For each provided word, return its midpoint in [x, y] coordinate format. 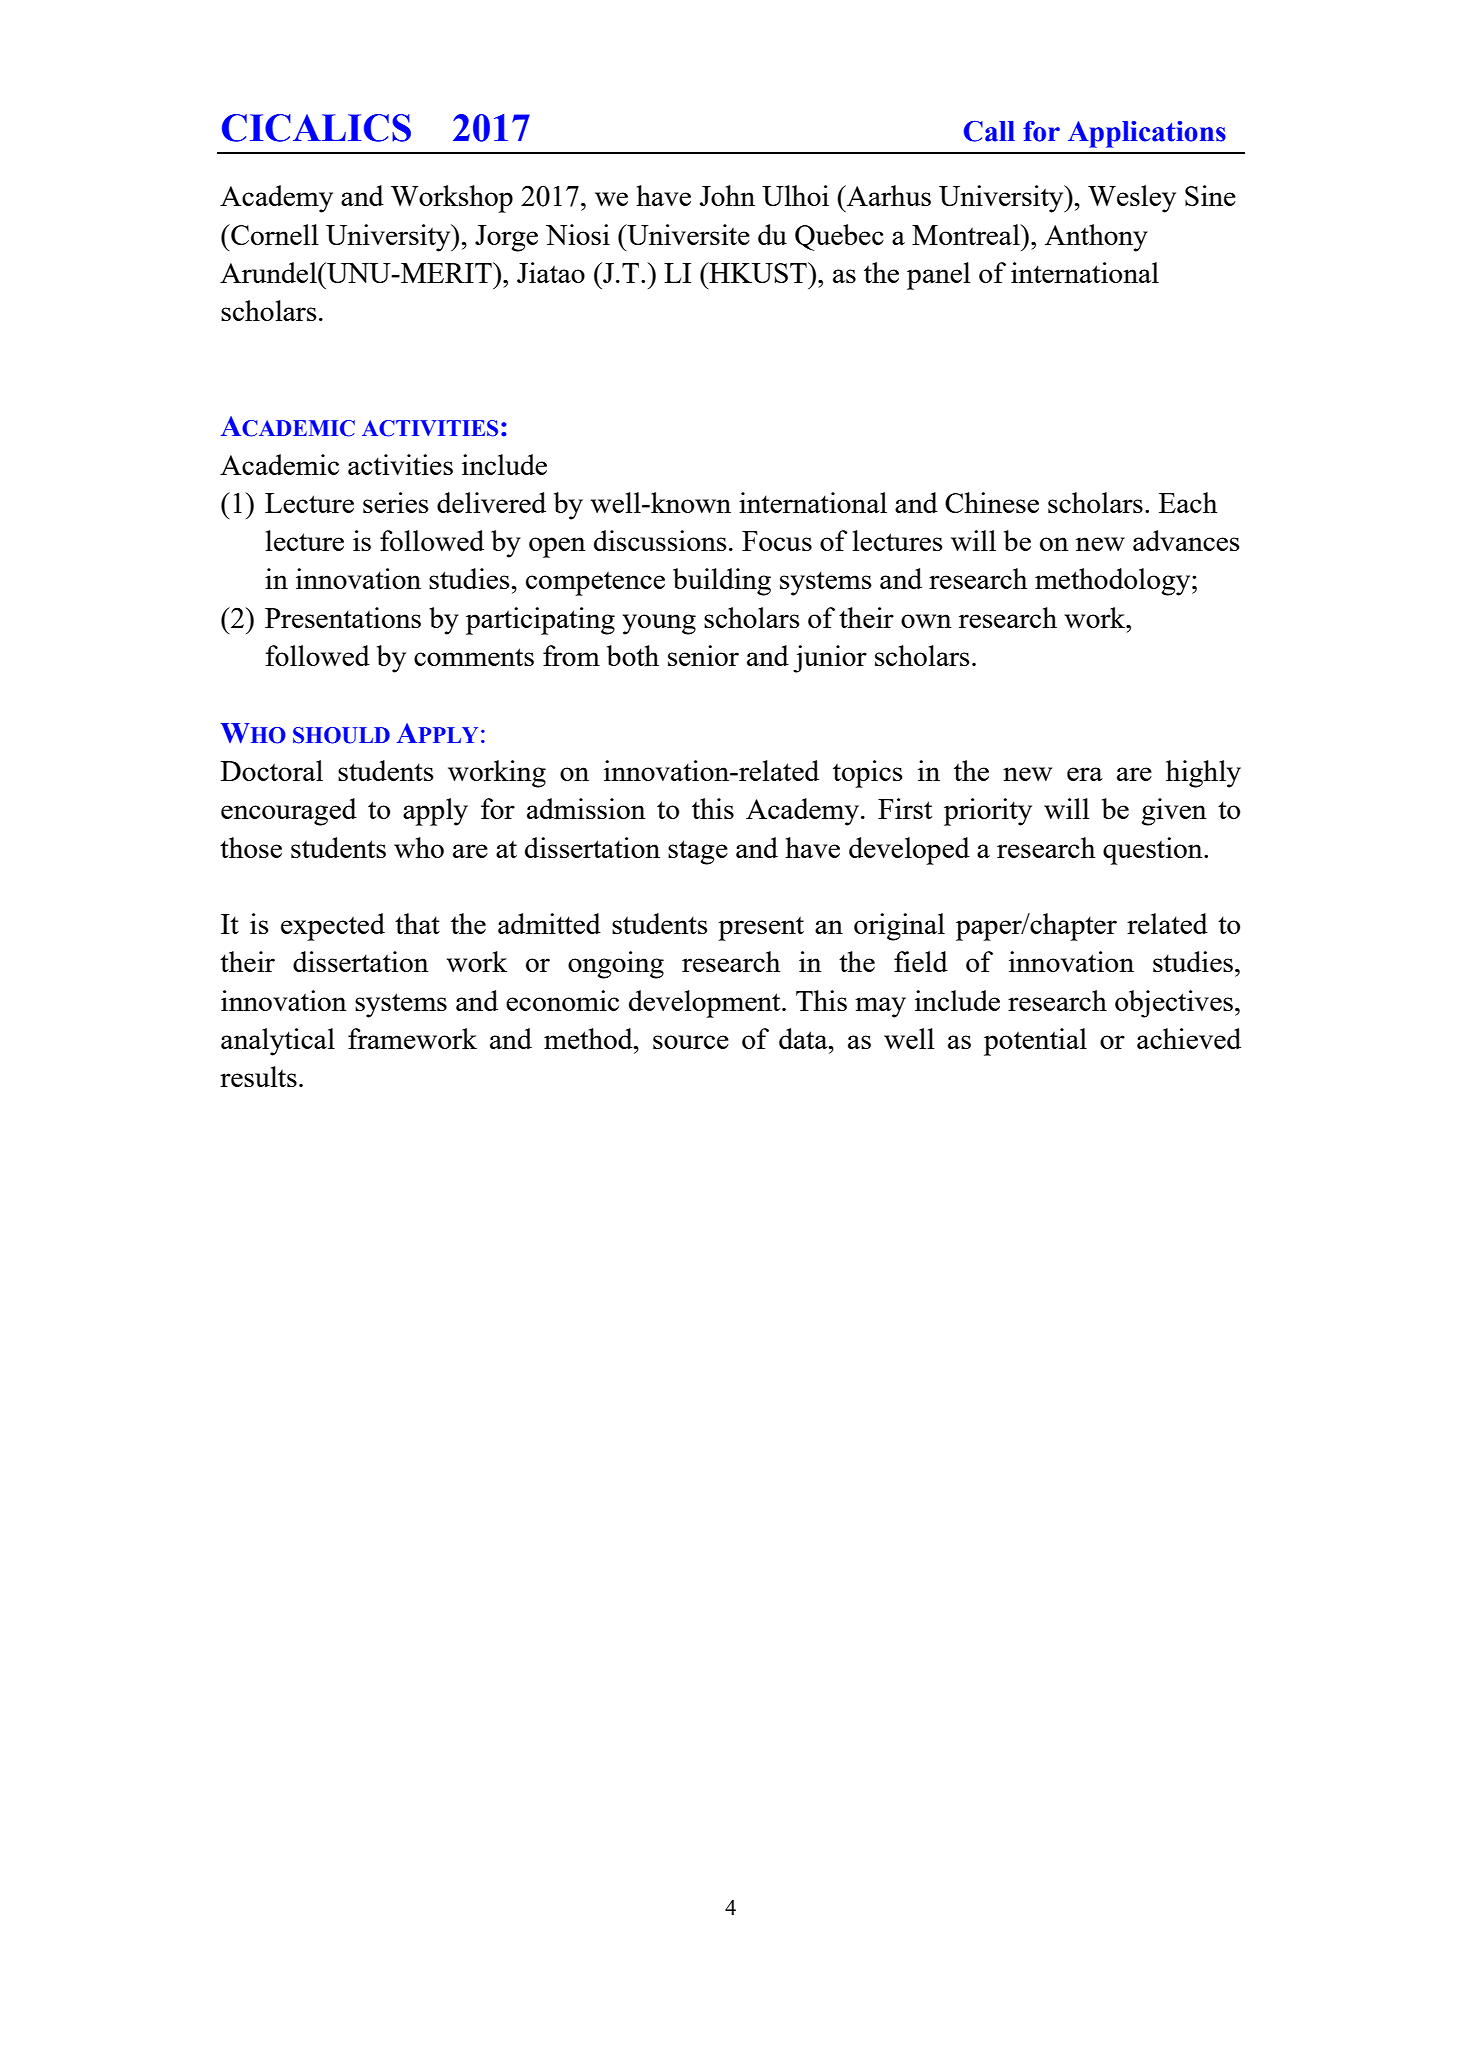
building [722, 582]
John [727, 195]
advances [1186, 540]
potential [1035, 1042]
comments [474, 657]
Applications [1147, 134]
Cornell [274, 234]
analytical [278, 1042]
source [691, 1042]
